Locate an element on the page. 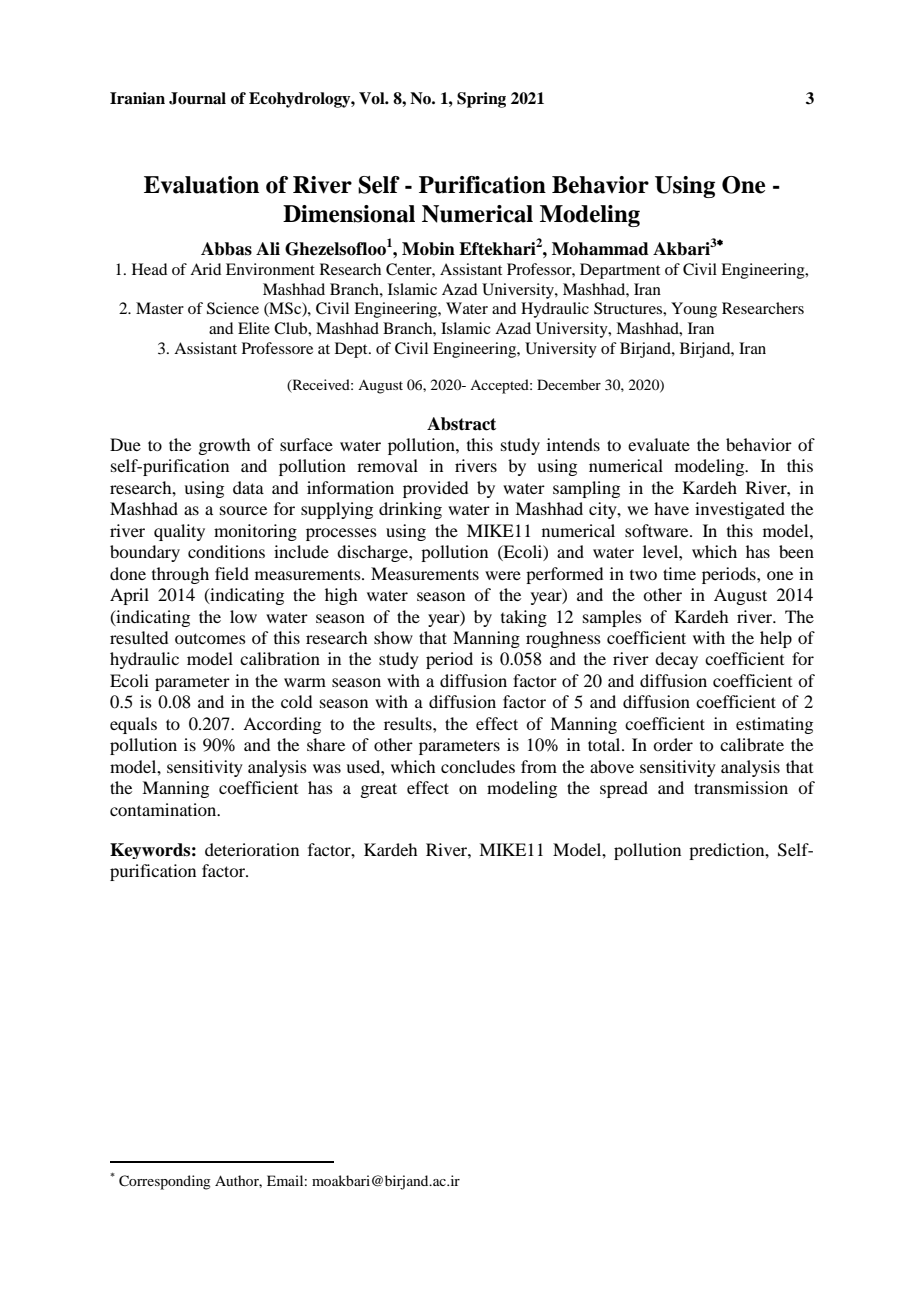 The width and height of the image is (924, 1308). contamination is located at coordinates (164, 809).
